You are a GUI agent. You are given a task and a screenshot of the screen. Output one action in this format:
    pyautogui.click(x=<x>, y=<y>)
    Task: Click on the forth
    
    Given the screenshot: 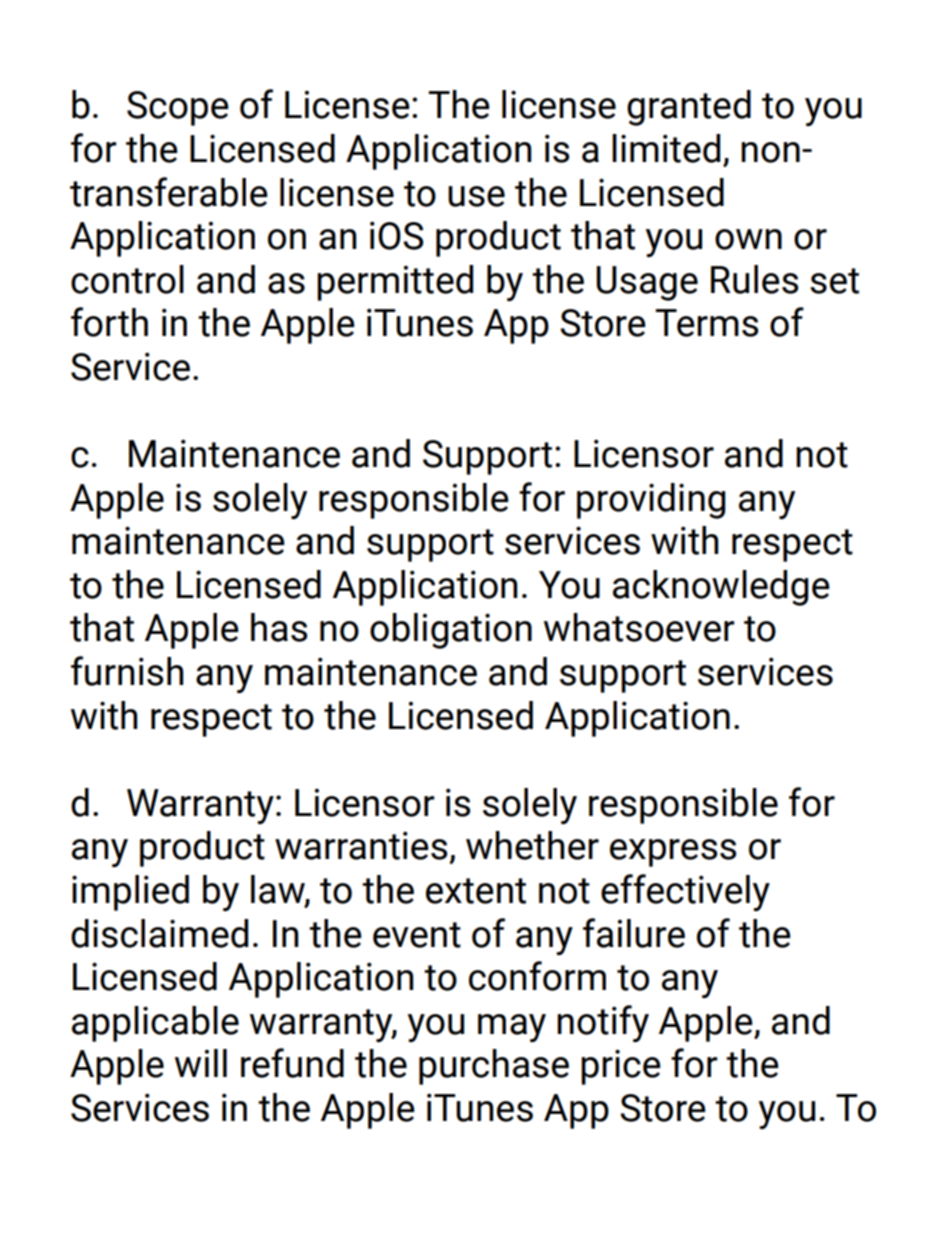 What is the action you would take?
    pyautogui.click(x=109, y=322)
